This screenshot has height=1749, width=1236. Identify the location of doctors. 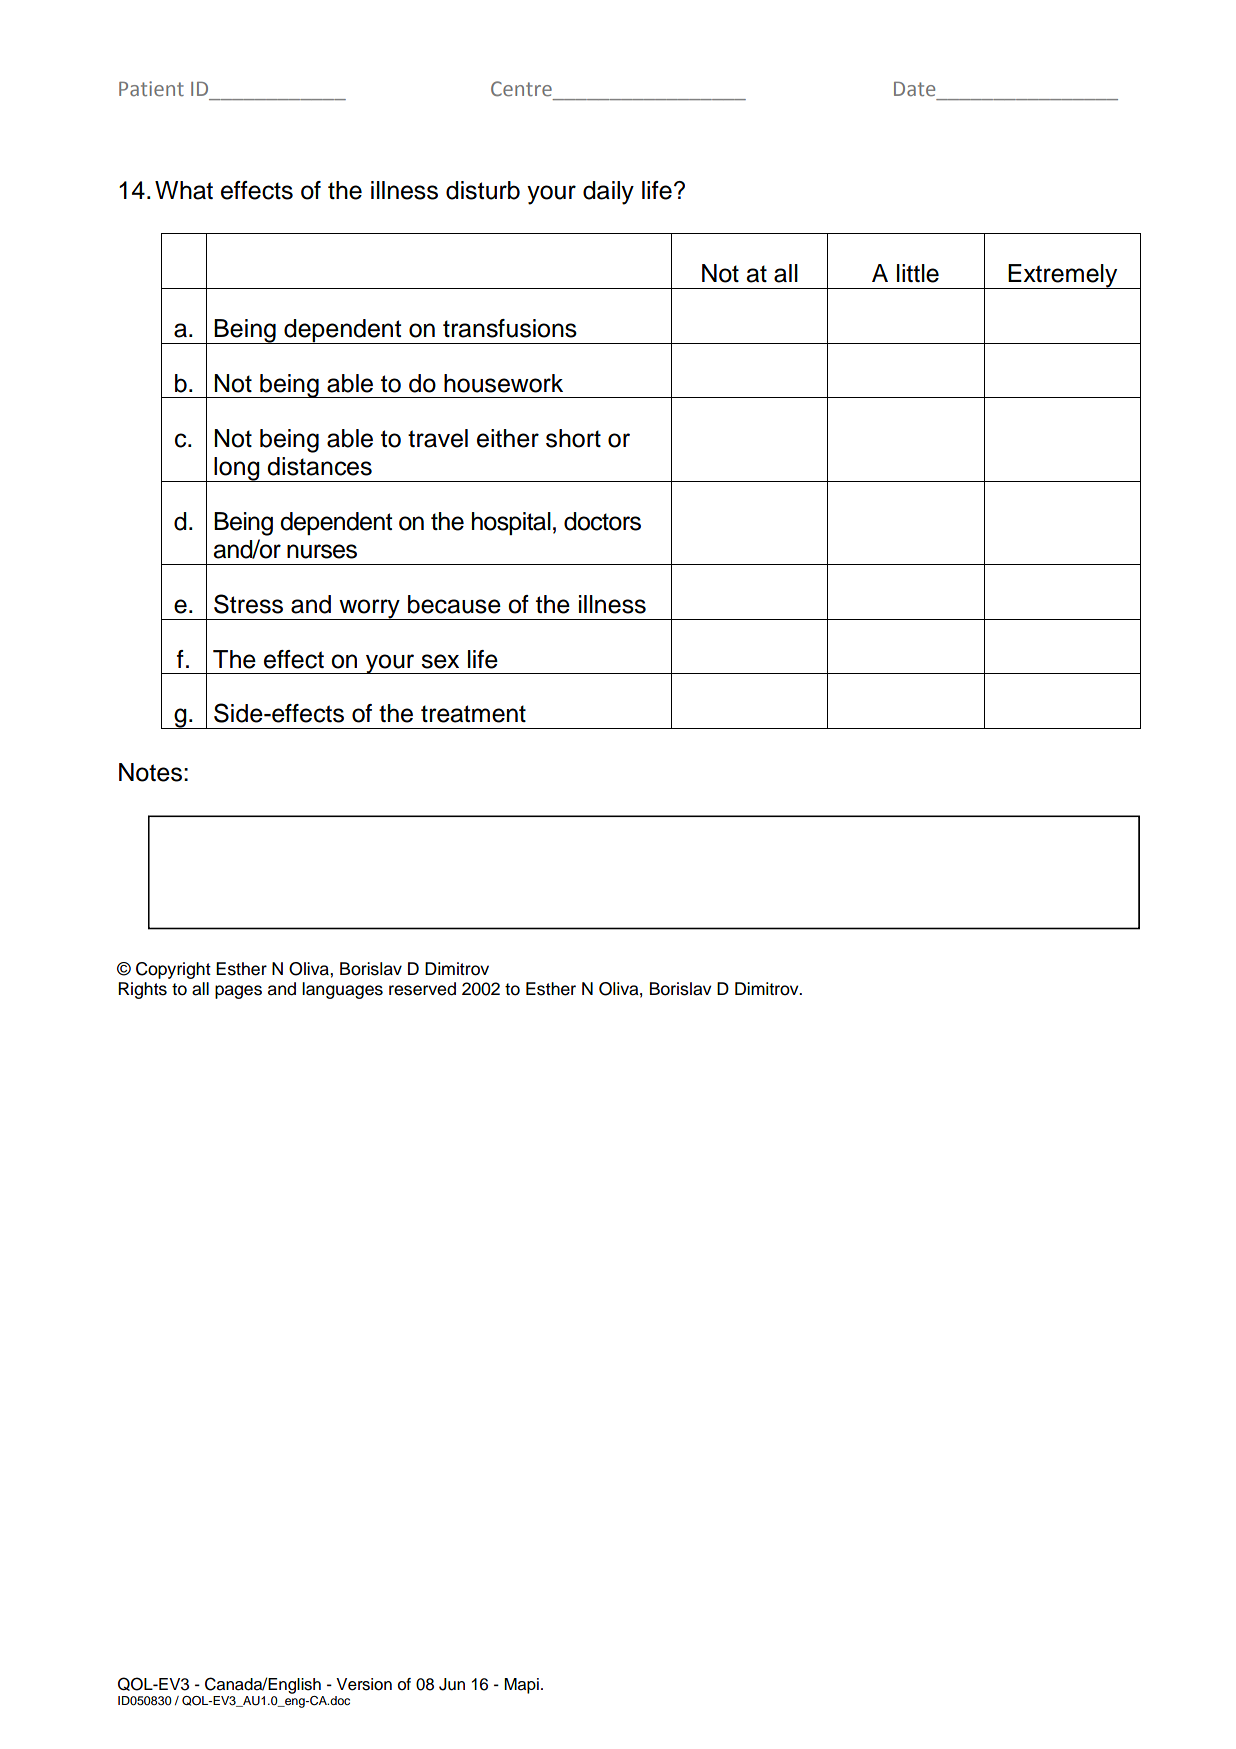
(602, 521).
